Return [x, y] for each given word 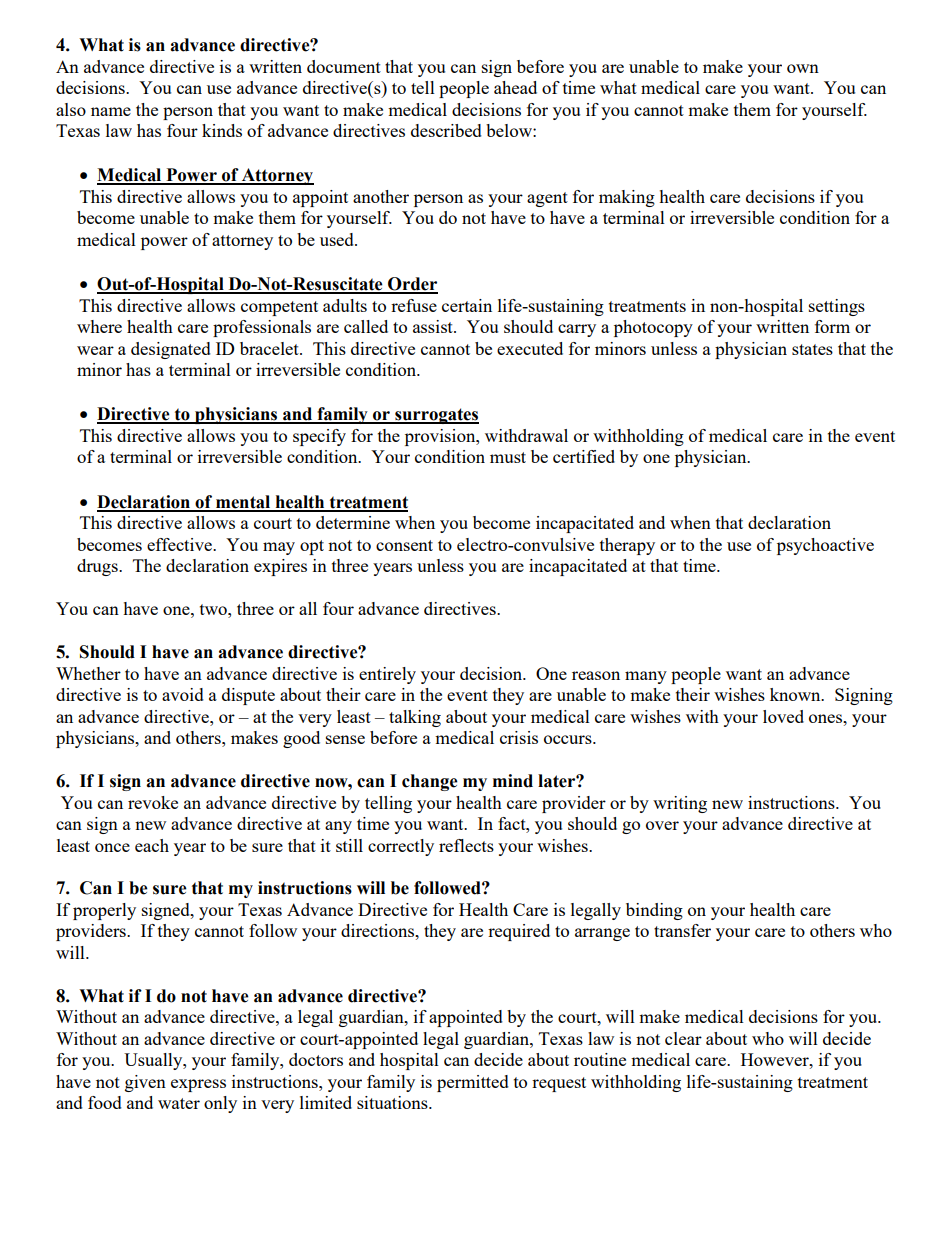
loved [783, 716]
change [430, 782]
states [812, 349]
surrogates [436, 416]
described [446, 130]
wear [95, 350]
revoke [153, 802]
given [145, 1083]
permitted [473, 1083]
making [627, 198]
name [111, 111]
